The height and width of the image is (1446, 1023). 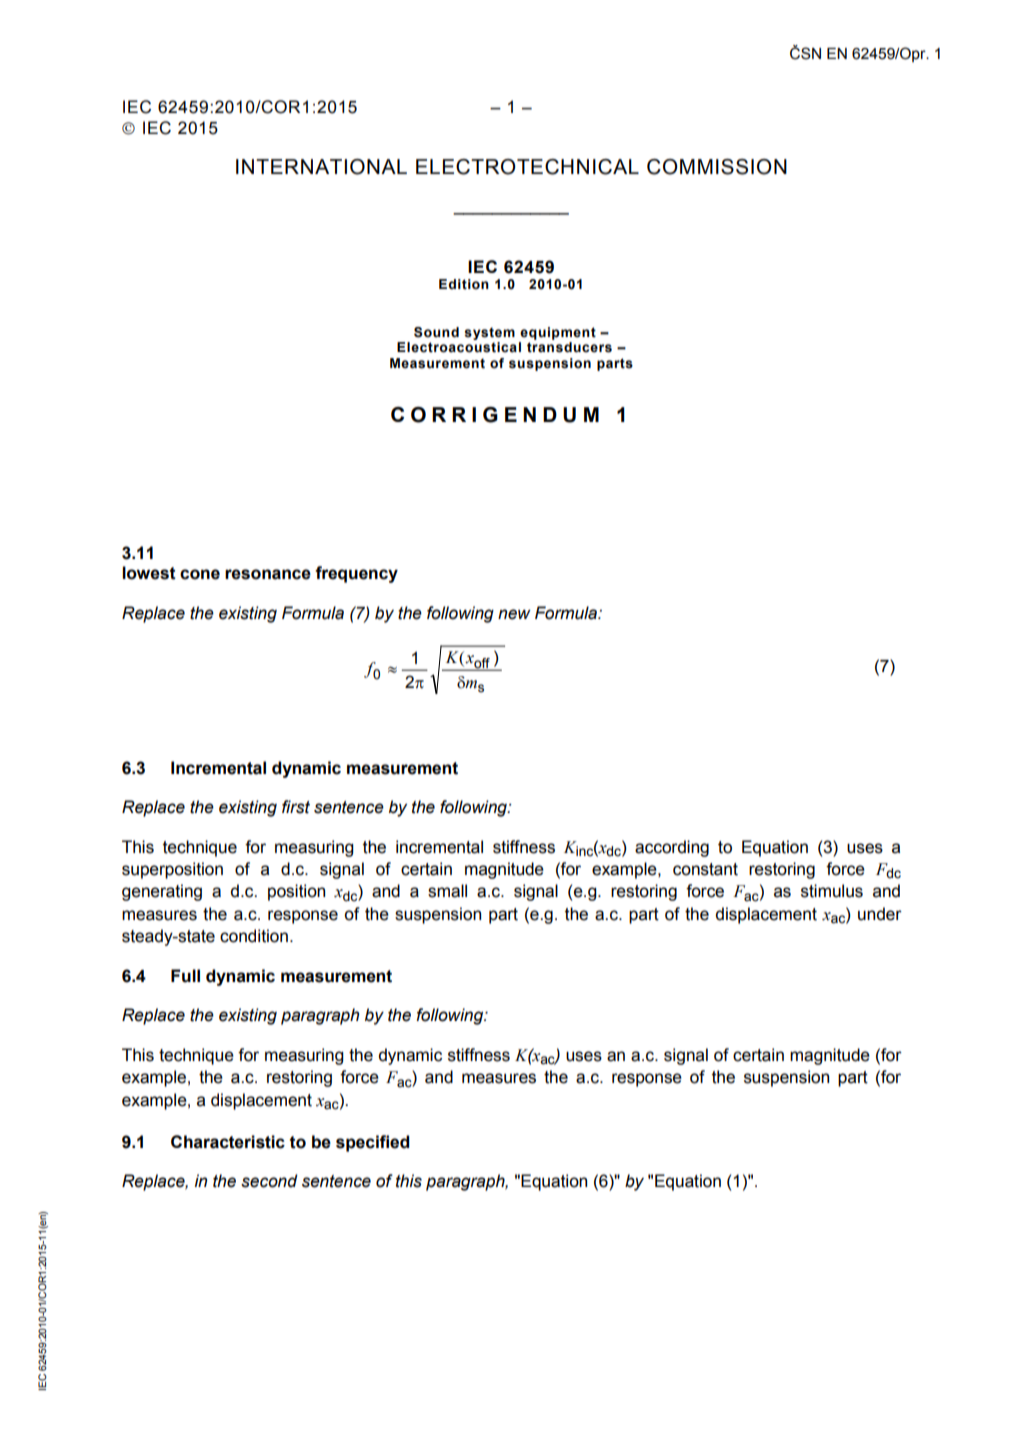 What do you see at coordinates (268, 574) in the image?
I see `resonance` at bounding box center [268, 574].
